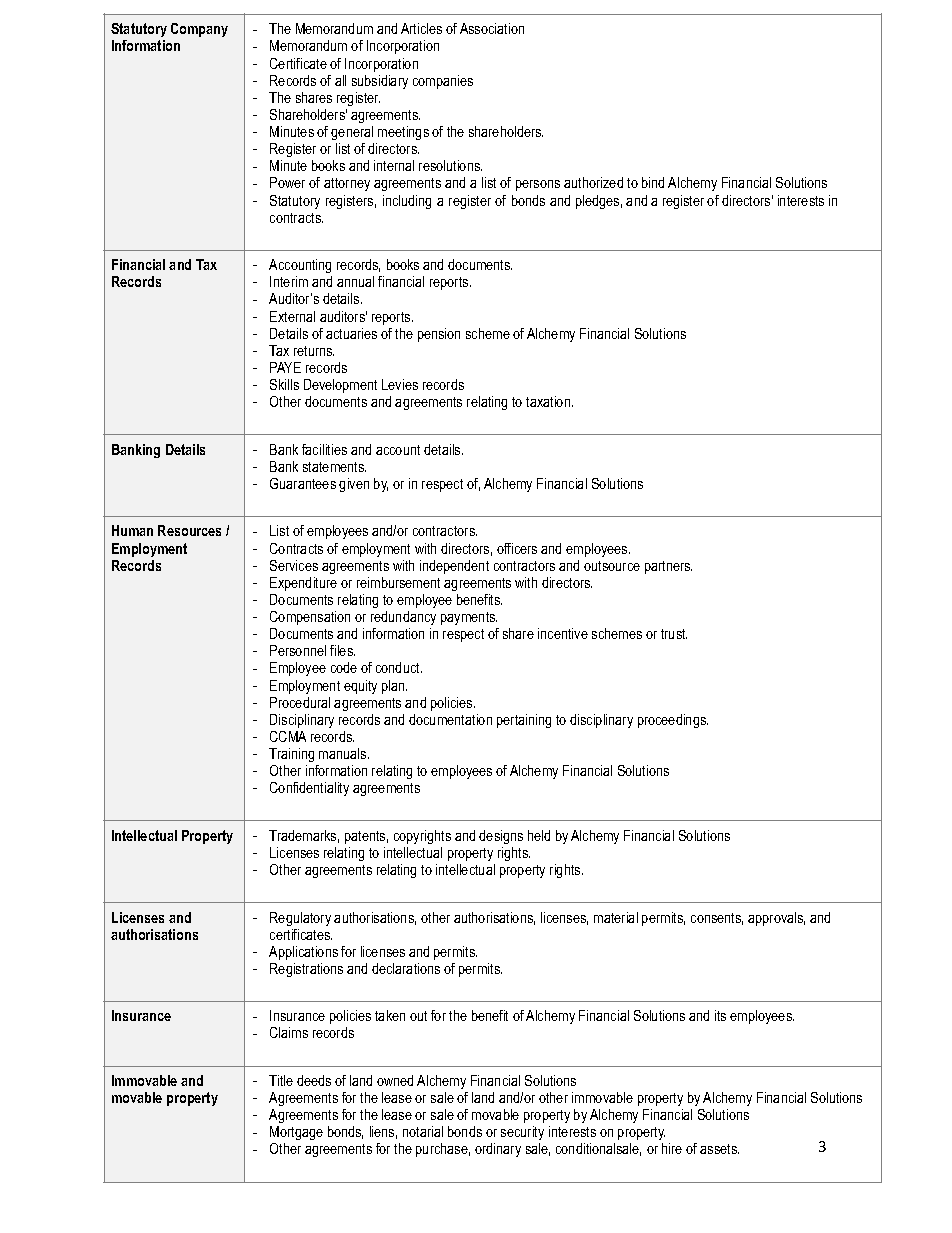 Image resolution: width=952 pixels, height=1233 pixels. I want to click on Regulatory, so click(300, 919).
